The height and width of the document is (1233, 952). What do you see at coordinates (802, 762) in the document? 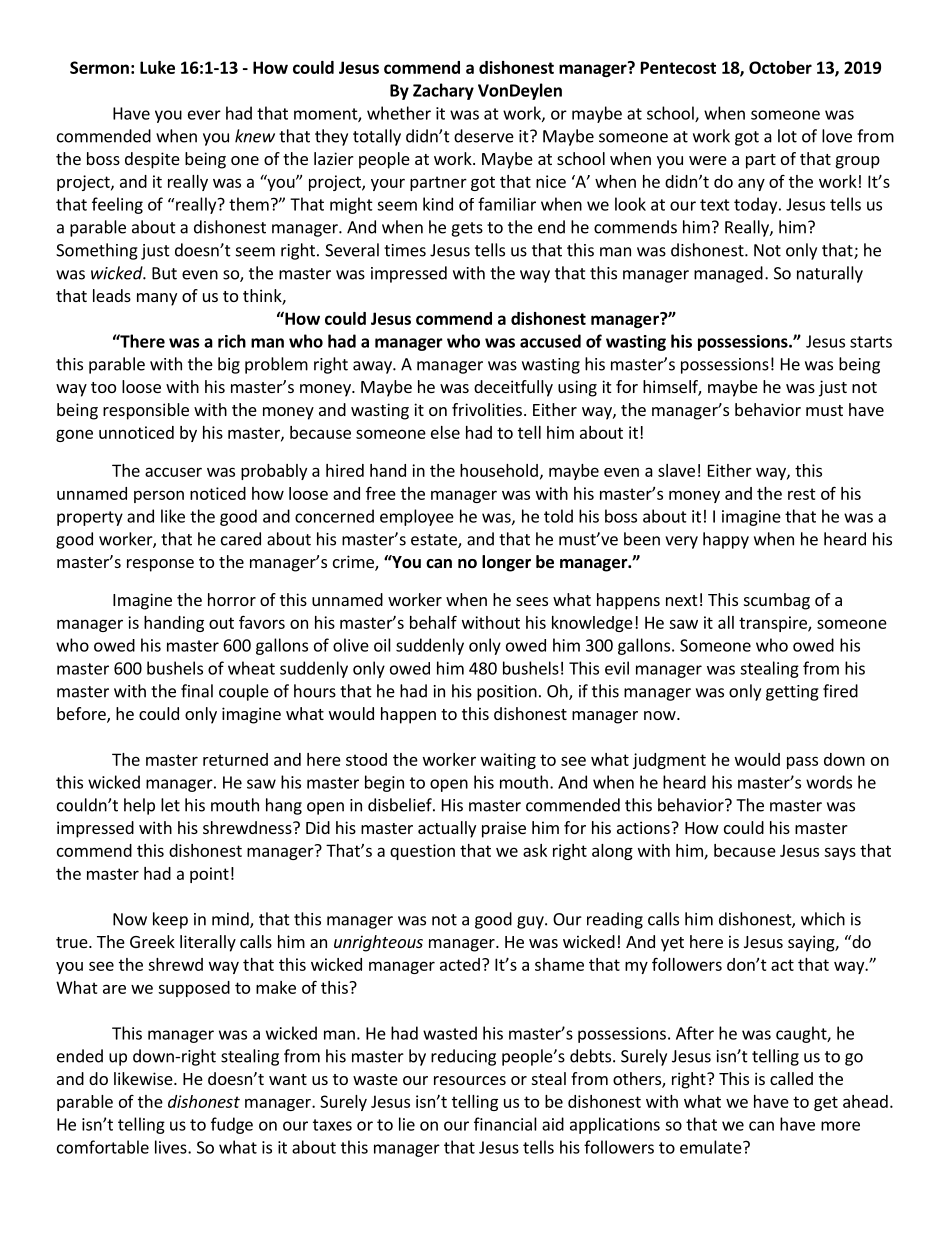
I see `pass` at bounding box center [802, 762].
